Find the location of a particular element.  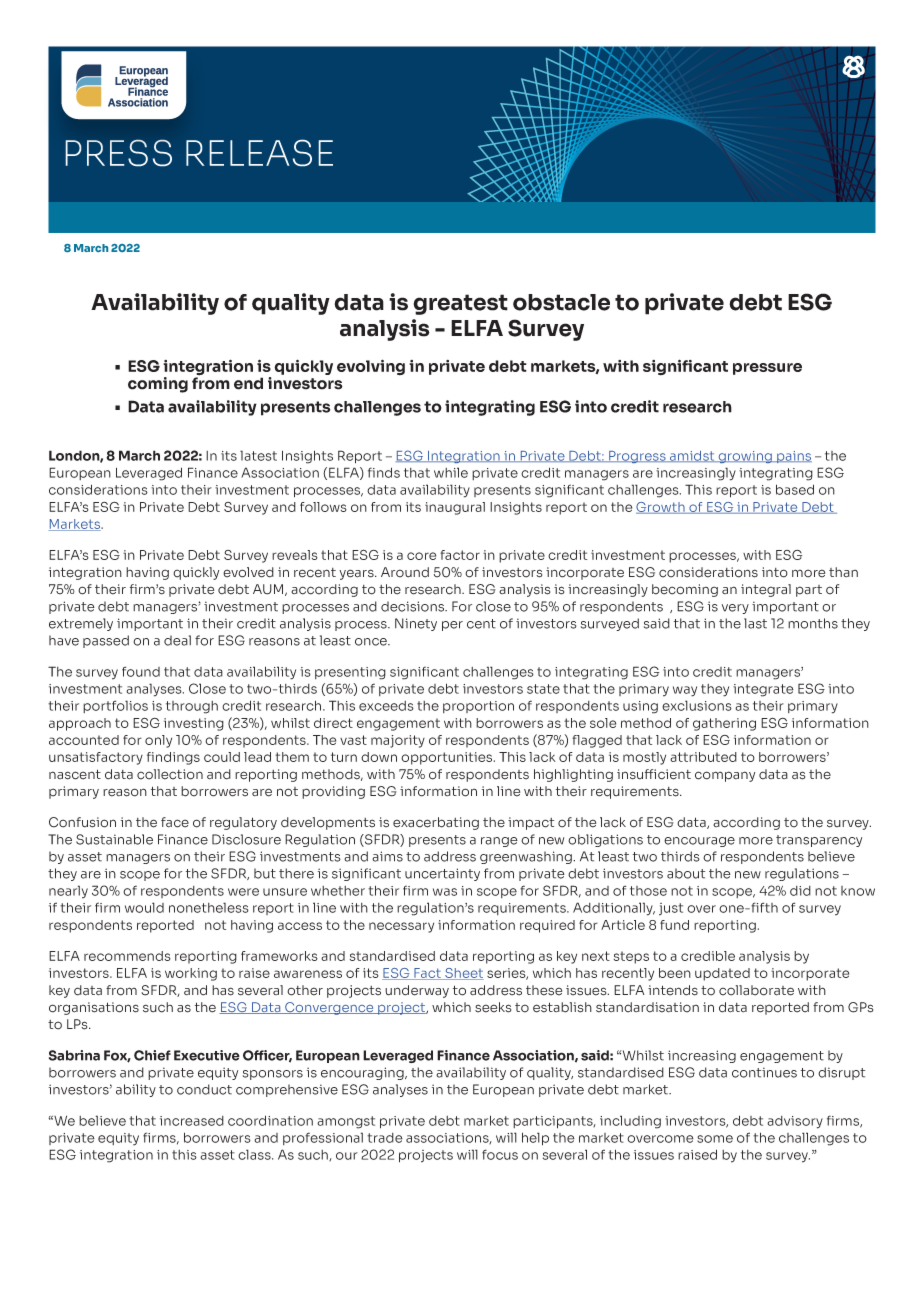

exacerbating is located at coordinates (436, 823).
